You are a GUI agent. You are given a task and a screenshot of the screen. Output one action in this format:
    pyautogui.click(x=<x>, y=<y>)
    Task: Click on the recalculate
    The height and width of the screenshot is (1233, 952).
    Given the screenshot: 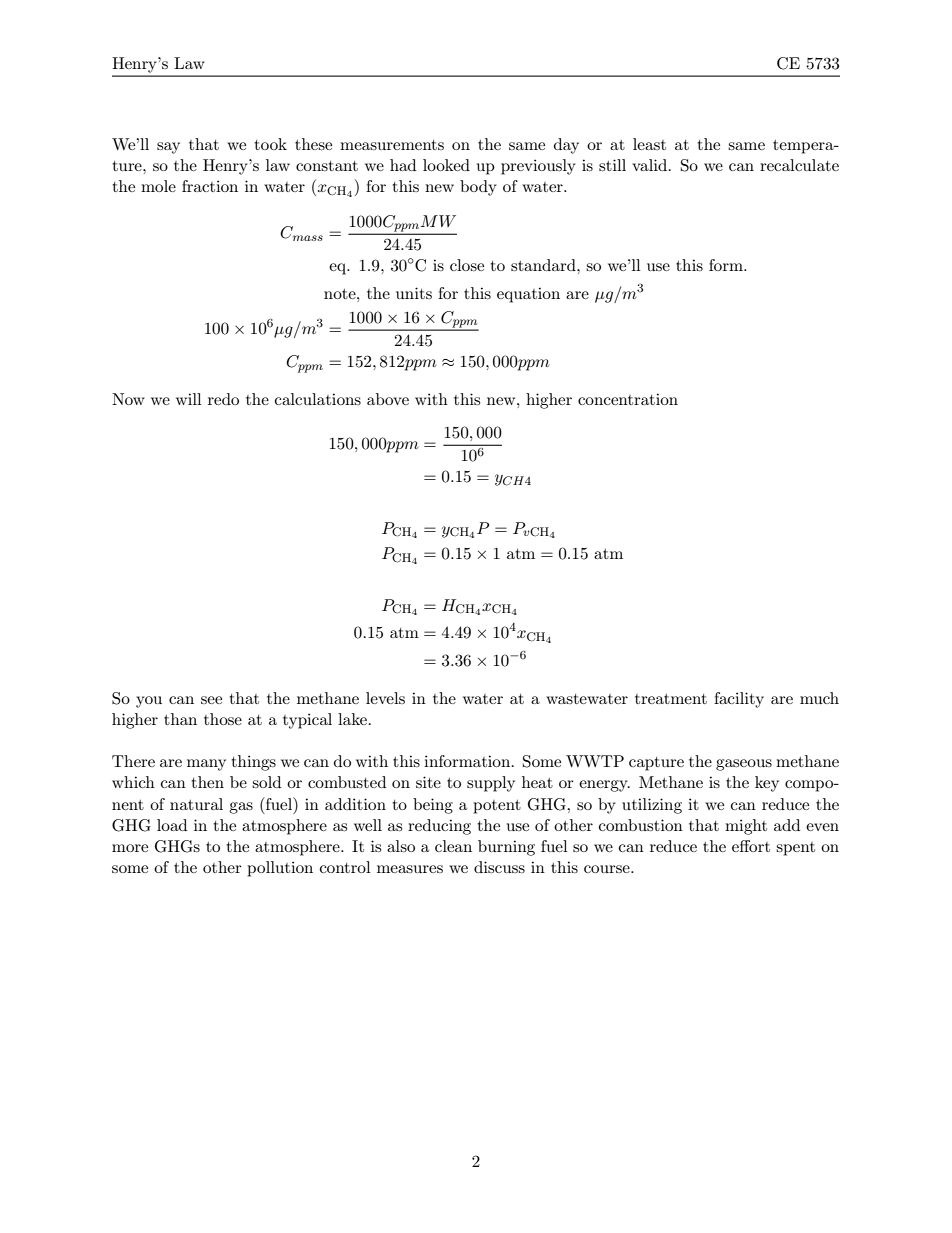 What is the action you would take?
    pyautogui.click(x=799, y=165)
